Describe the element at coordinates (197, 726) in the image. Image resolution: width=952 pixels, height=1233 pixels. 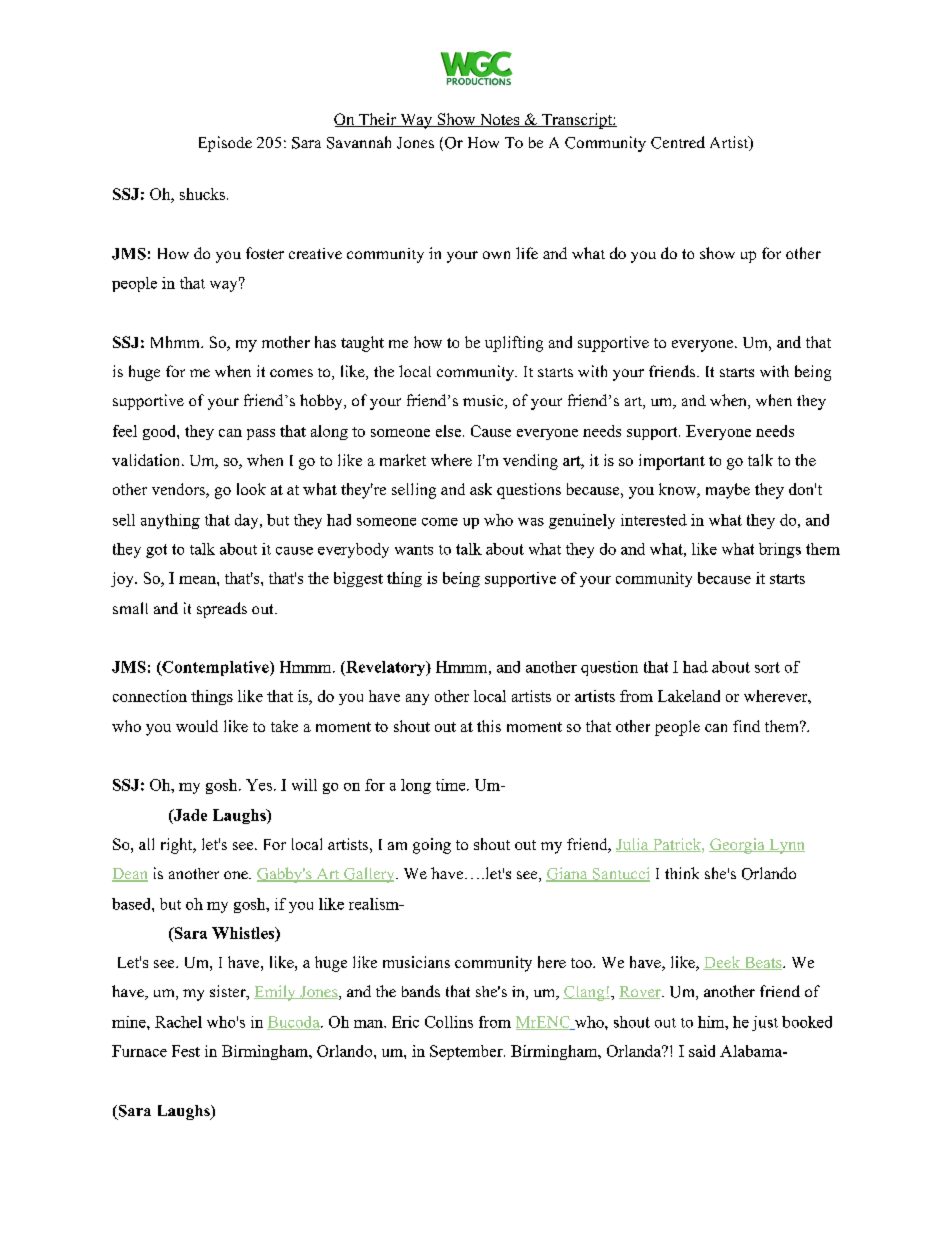
I see `would` at that location.
